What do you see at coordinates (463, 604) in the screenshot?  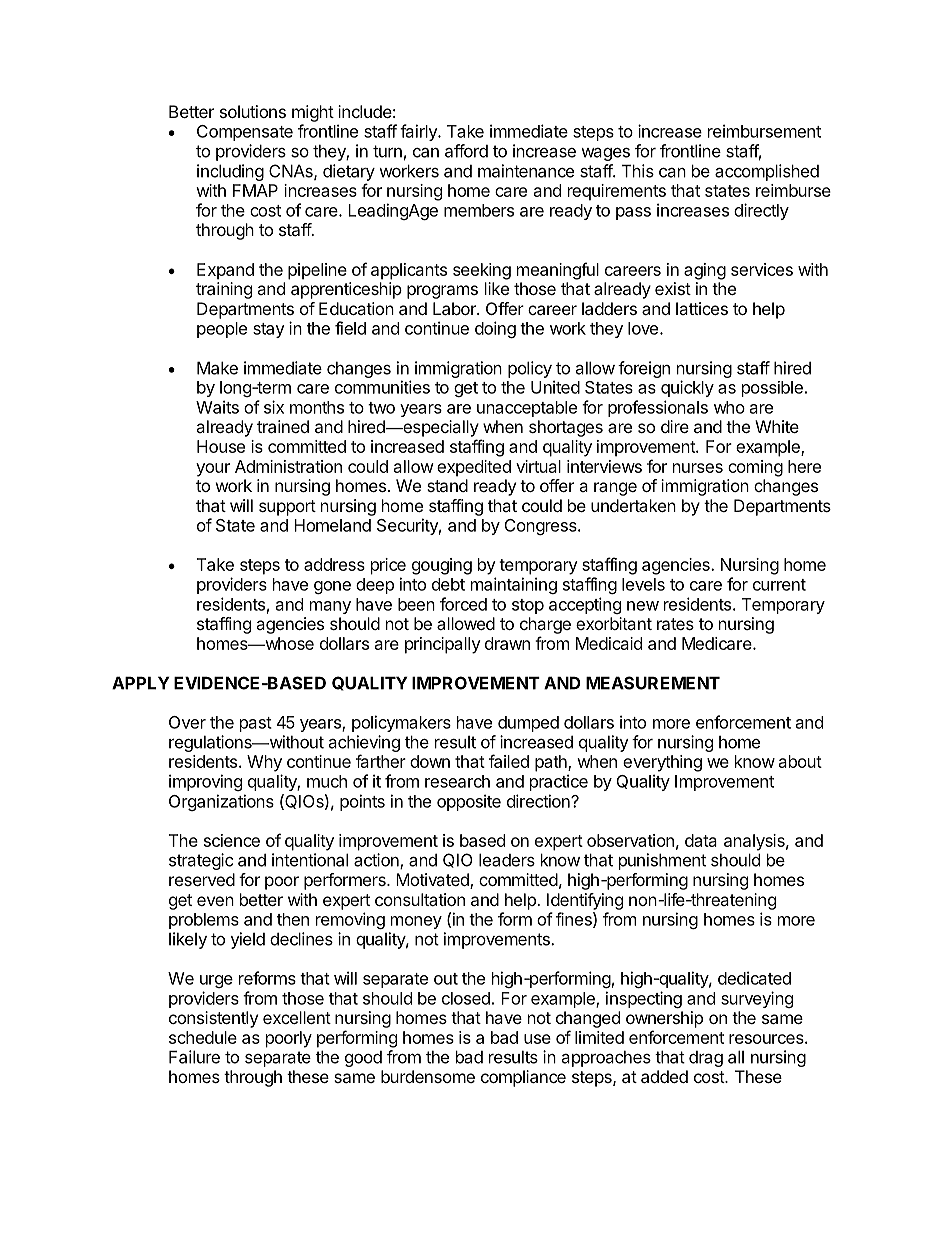 I see `forced` at bounding box center [463, 604].
